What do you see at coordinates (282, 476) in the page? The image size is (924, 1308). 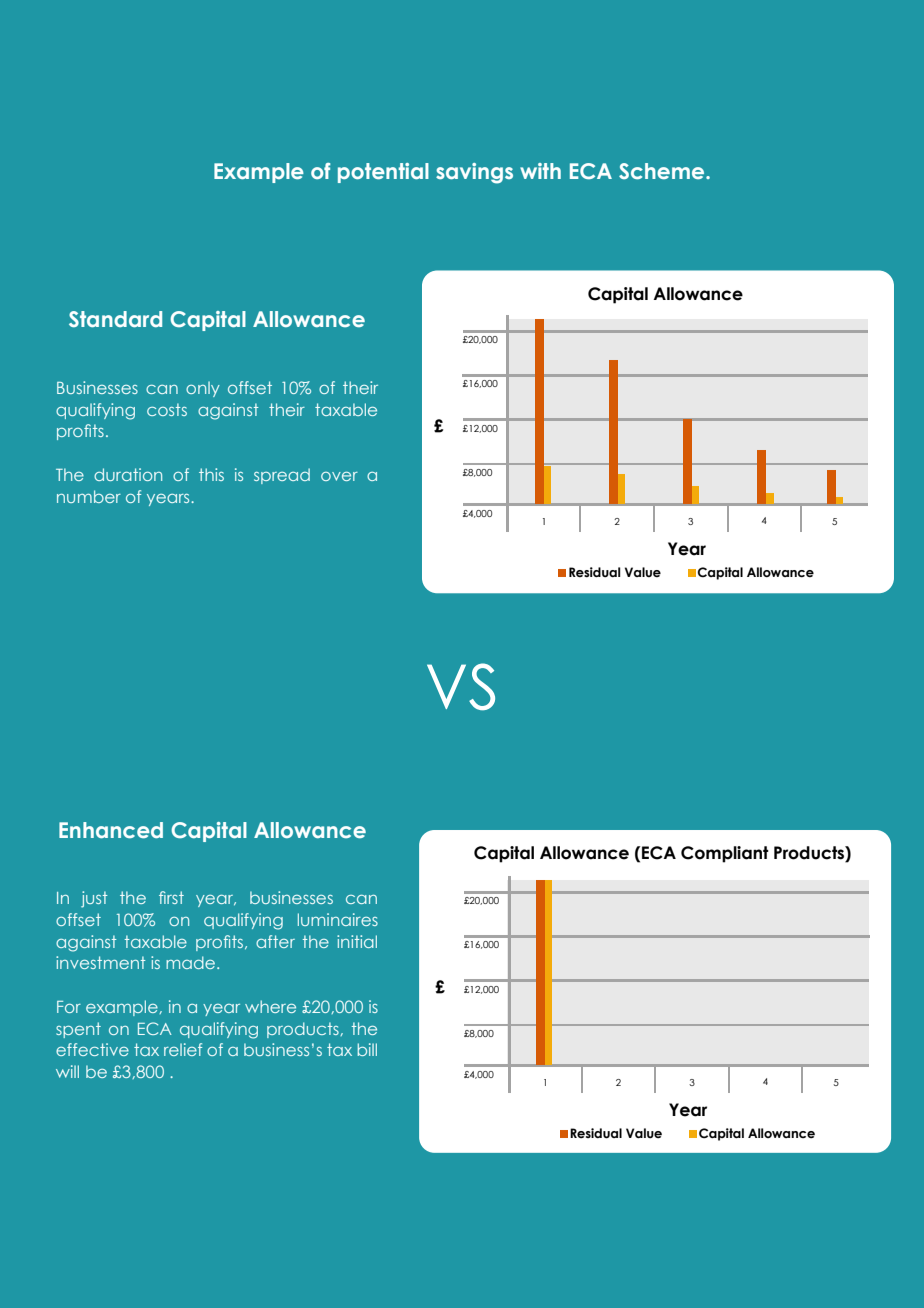 I see `spread` at bounding box center [282, 476].
